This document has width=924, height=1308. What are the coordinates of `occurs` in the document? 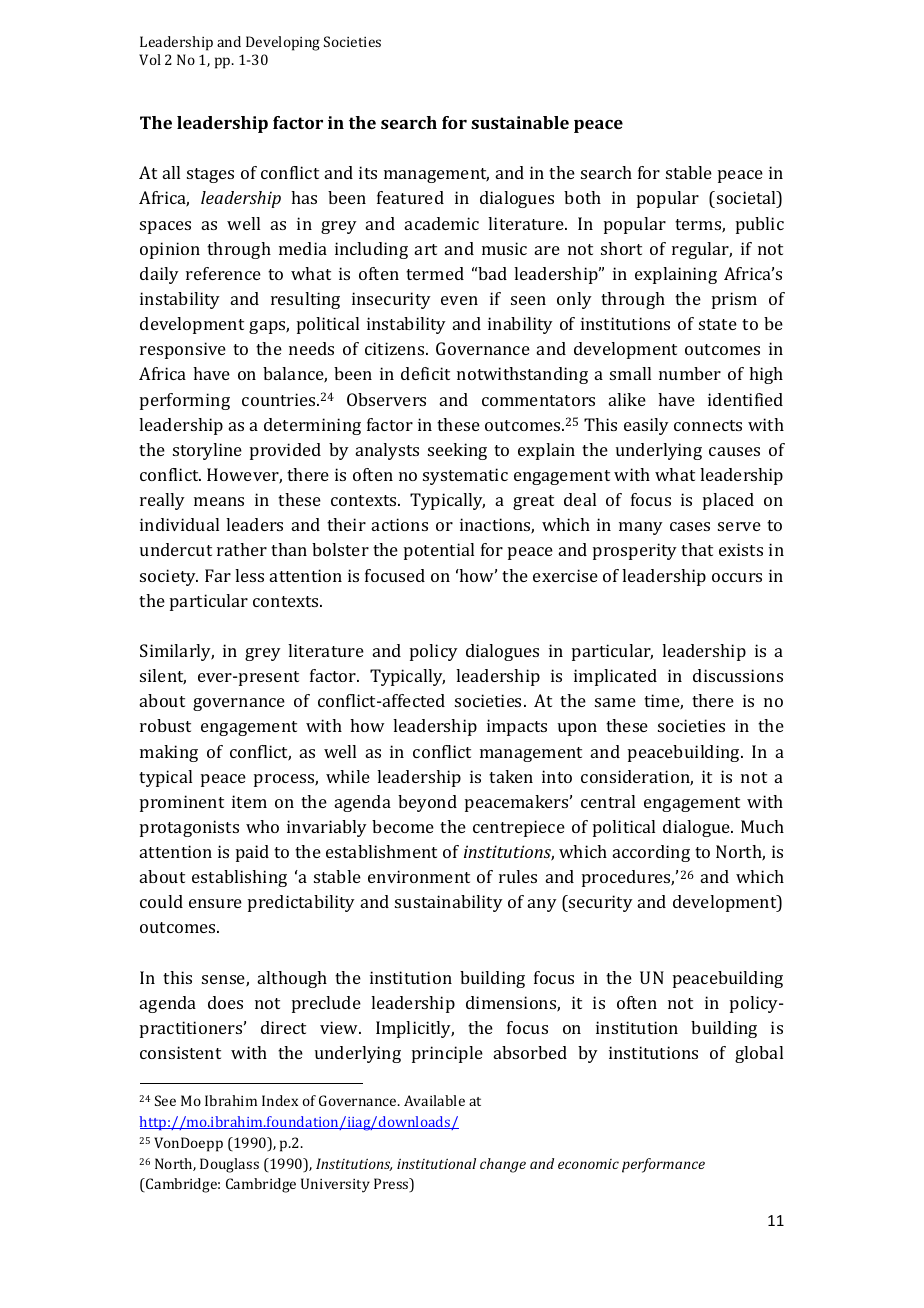 It's located at (737, 577).
